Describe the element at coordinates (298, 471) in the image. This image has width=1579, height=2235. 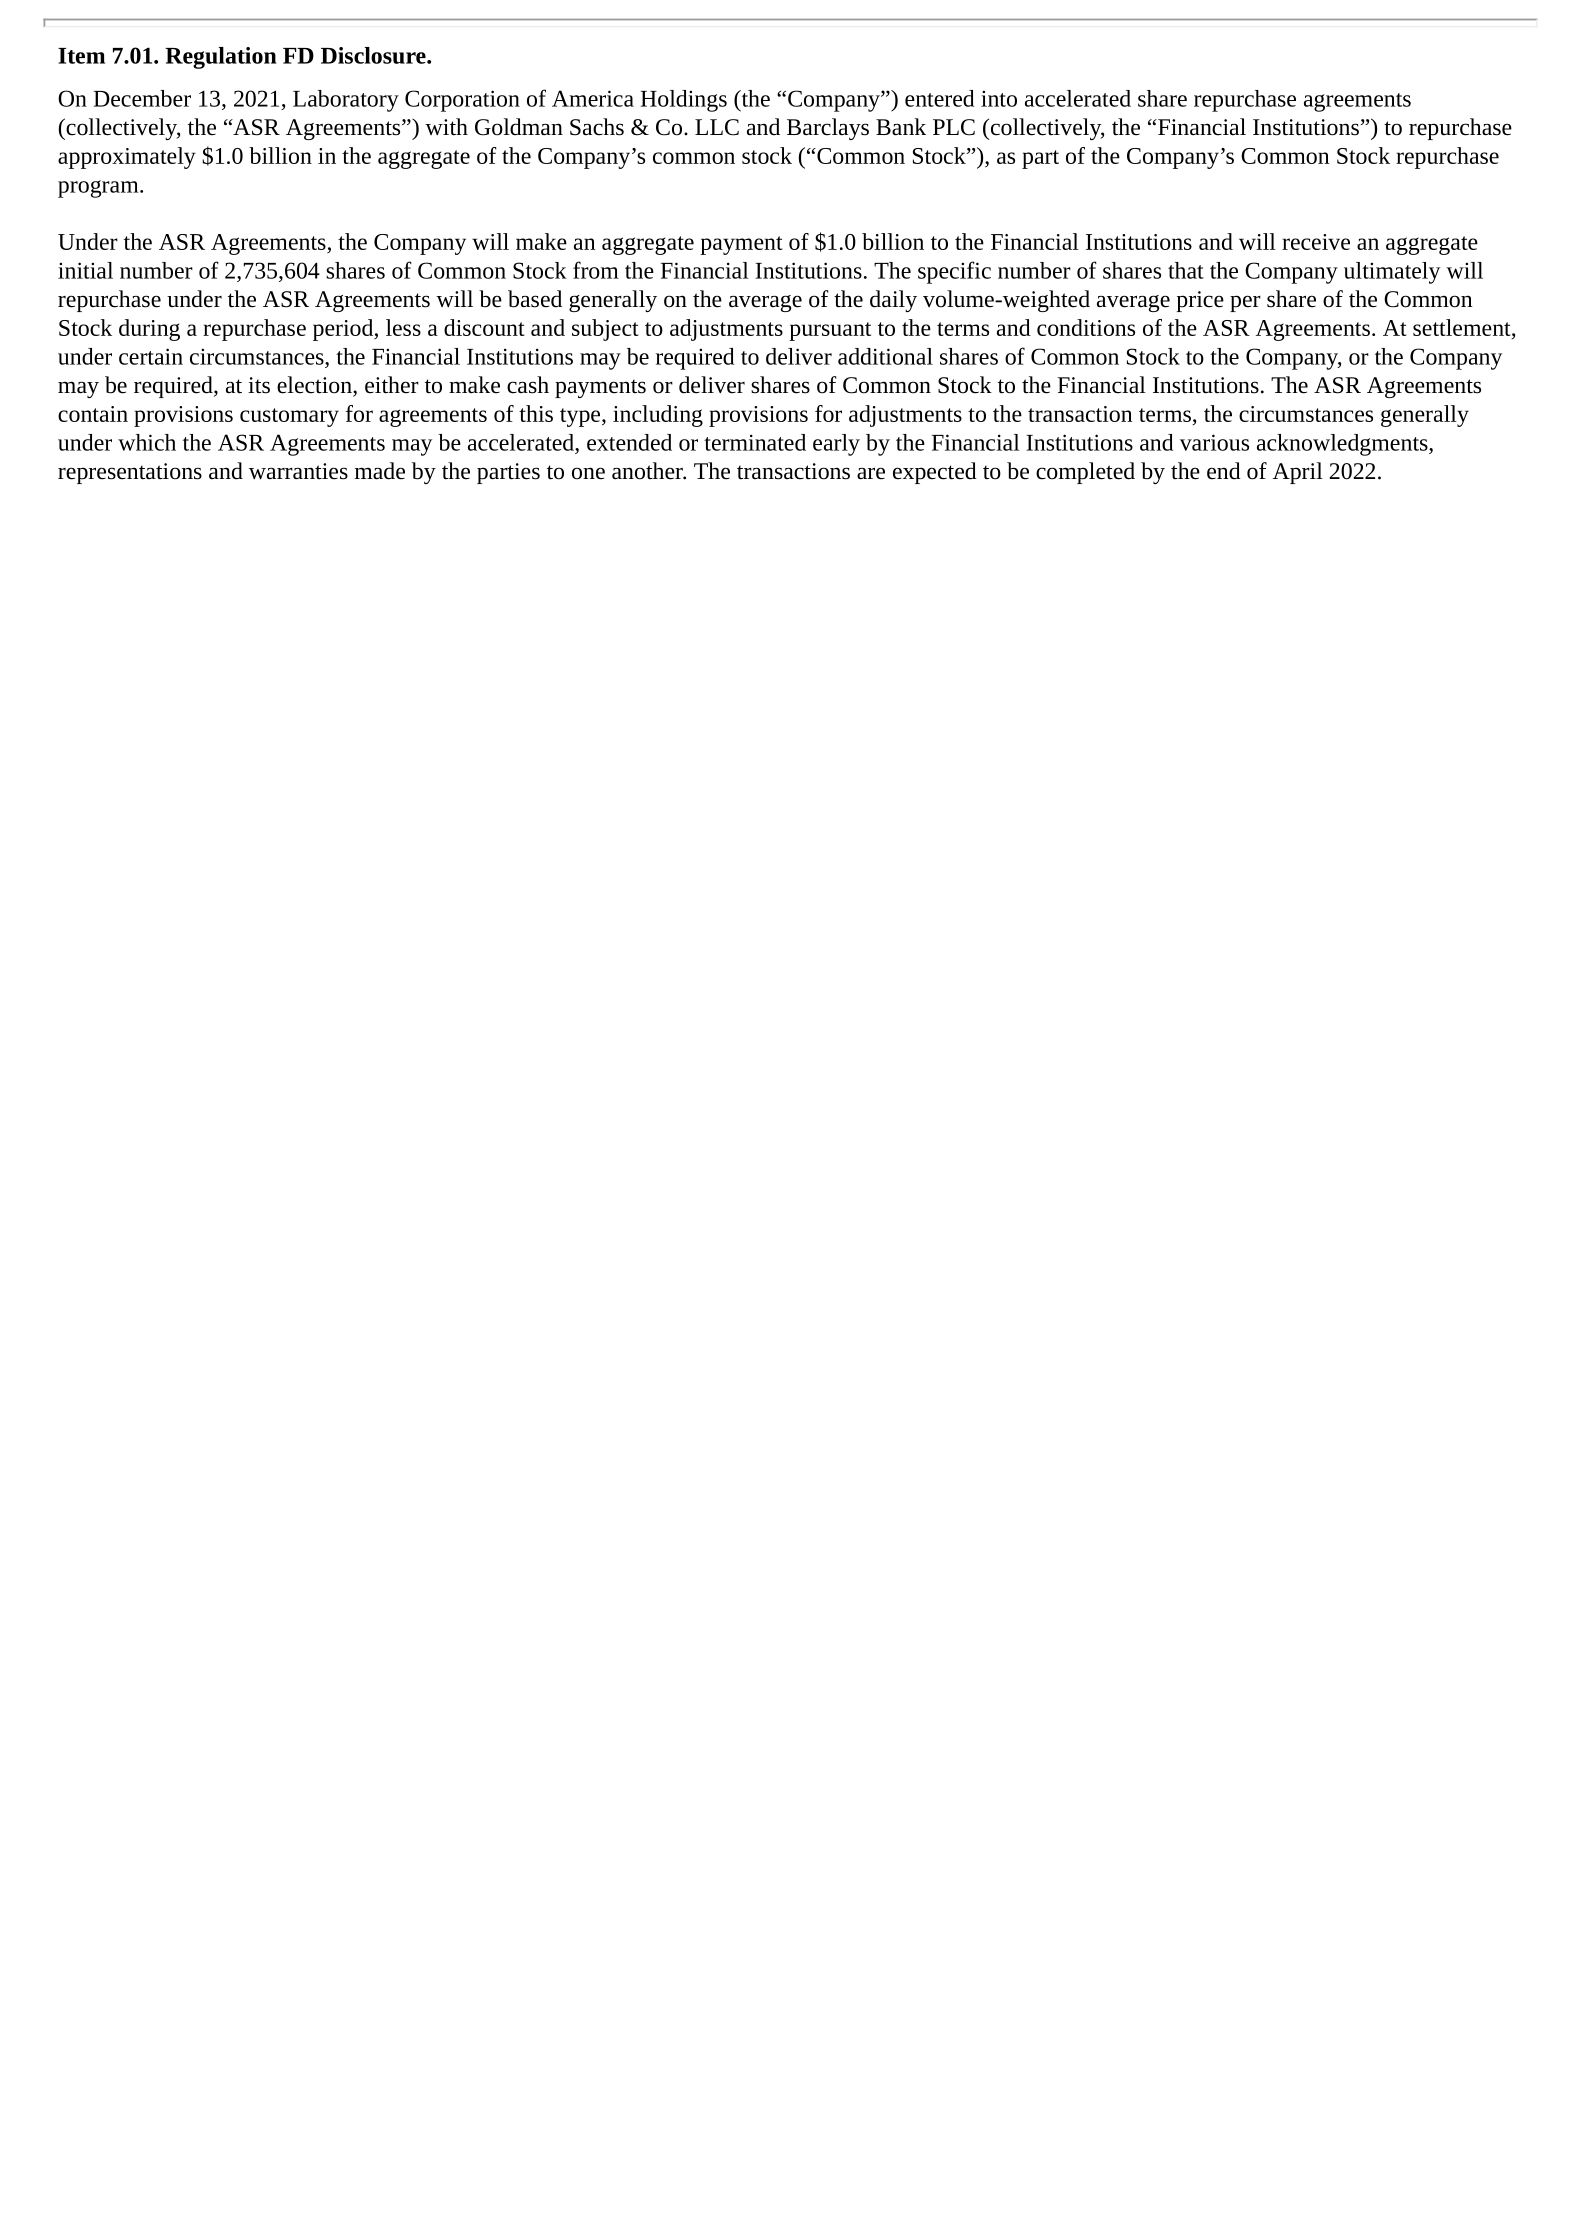
I see `warranties` at that location.
